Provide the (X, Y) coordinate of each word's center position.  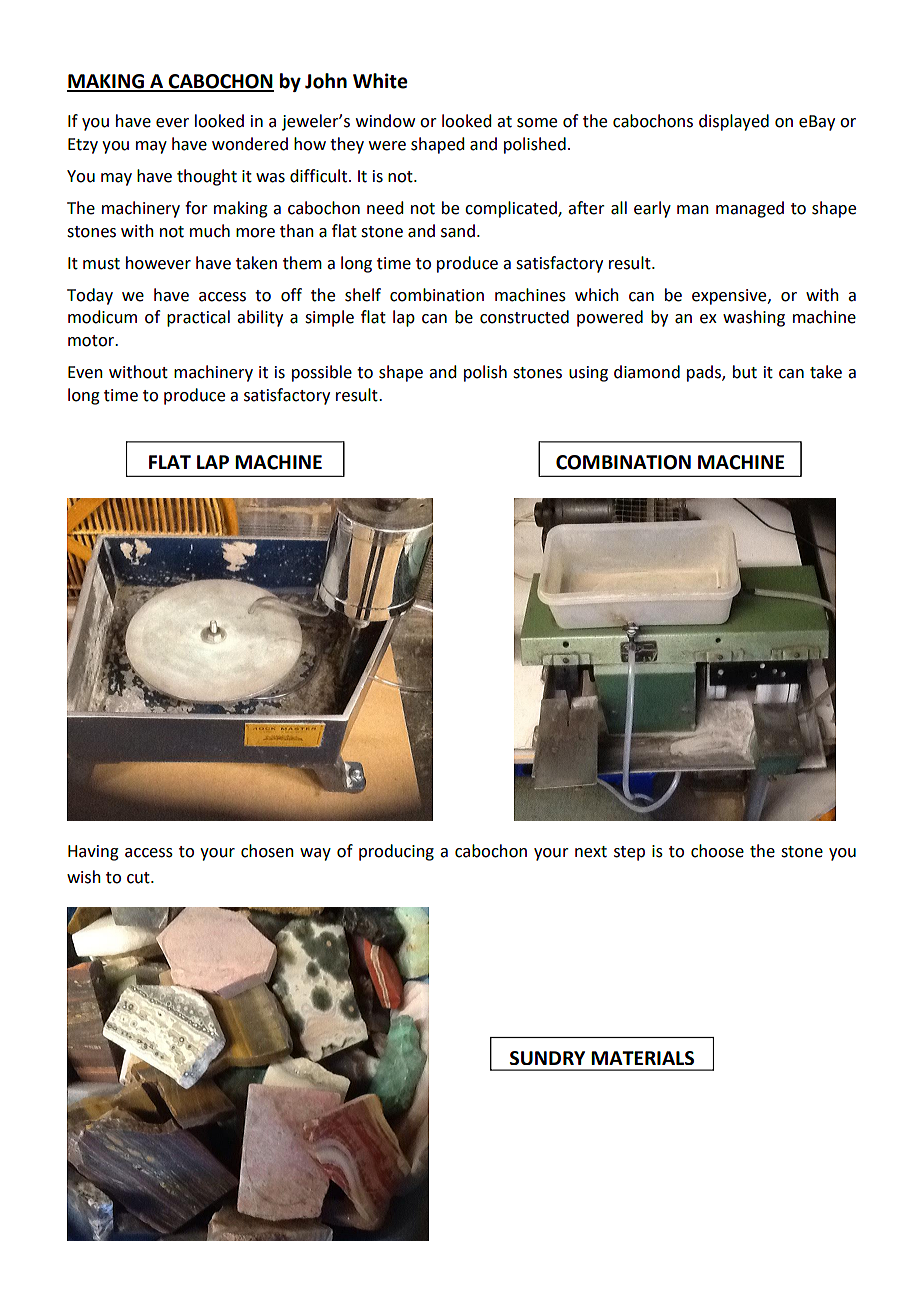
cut (139, 878)
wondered (250, 144)
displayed (734, 122)
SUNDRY (547, 1058)
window (385, 121)
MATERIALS (642, 1058)
